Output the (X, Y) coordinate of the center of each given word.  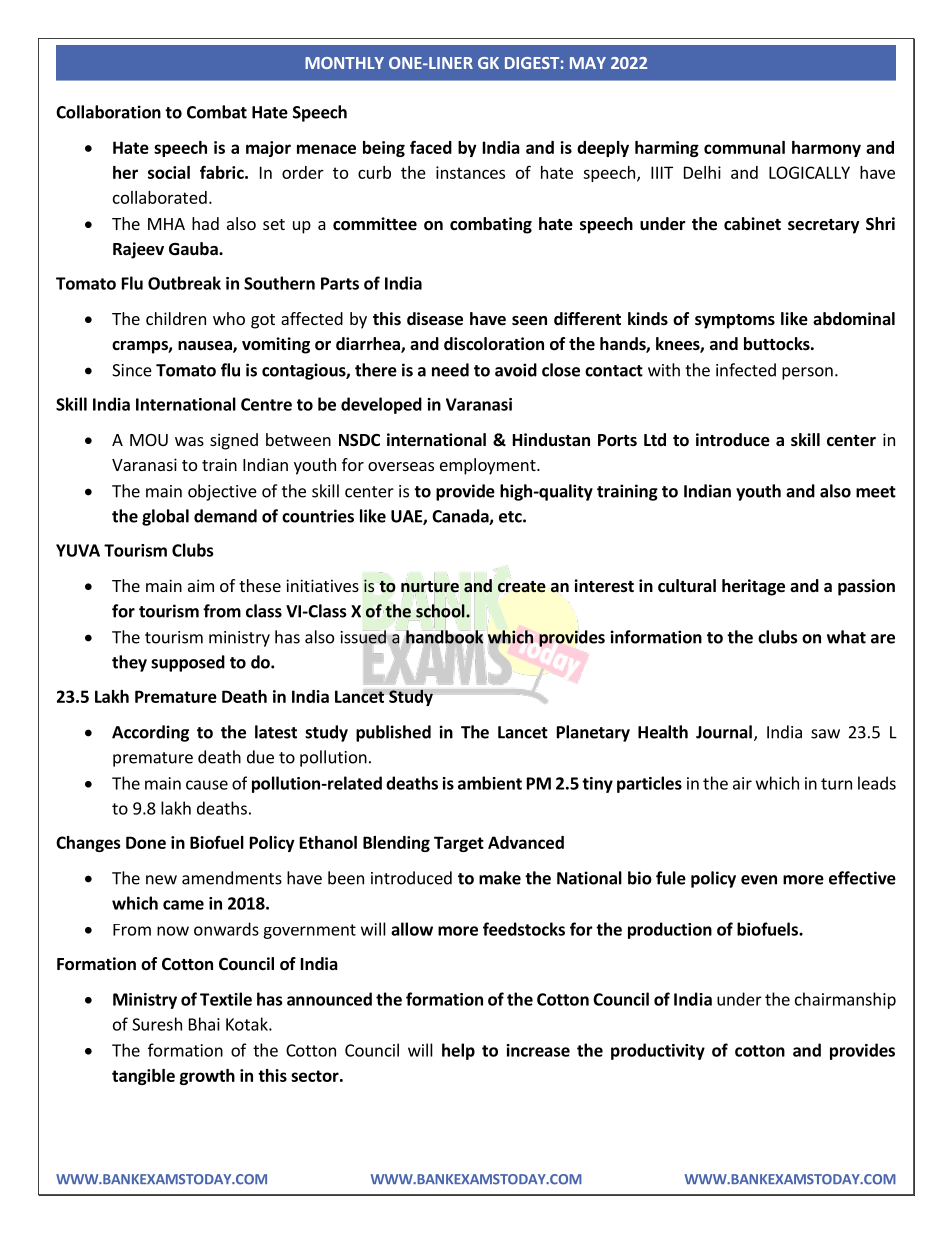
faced (431, 147)
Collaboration (108, 112)
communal (744, 147)
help (458, 1051)
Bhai (204, 1024)
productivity (658, 1051)
